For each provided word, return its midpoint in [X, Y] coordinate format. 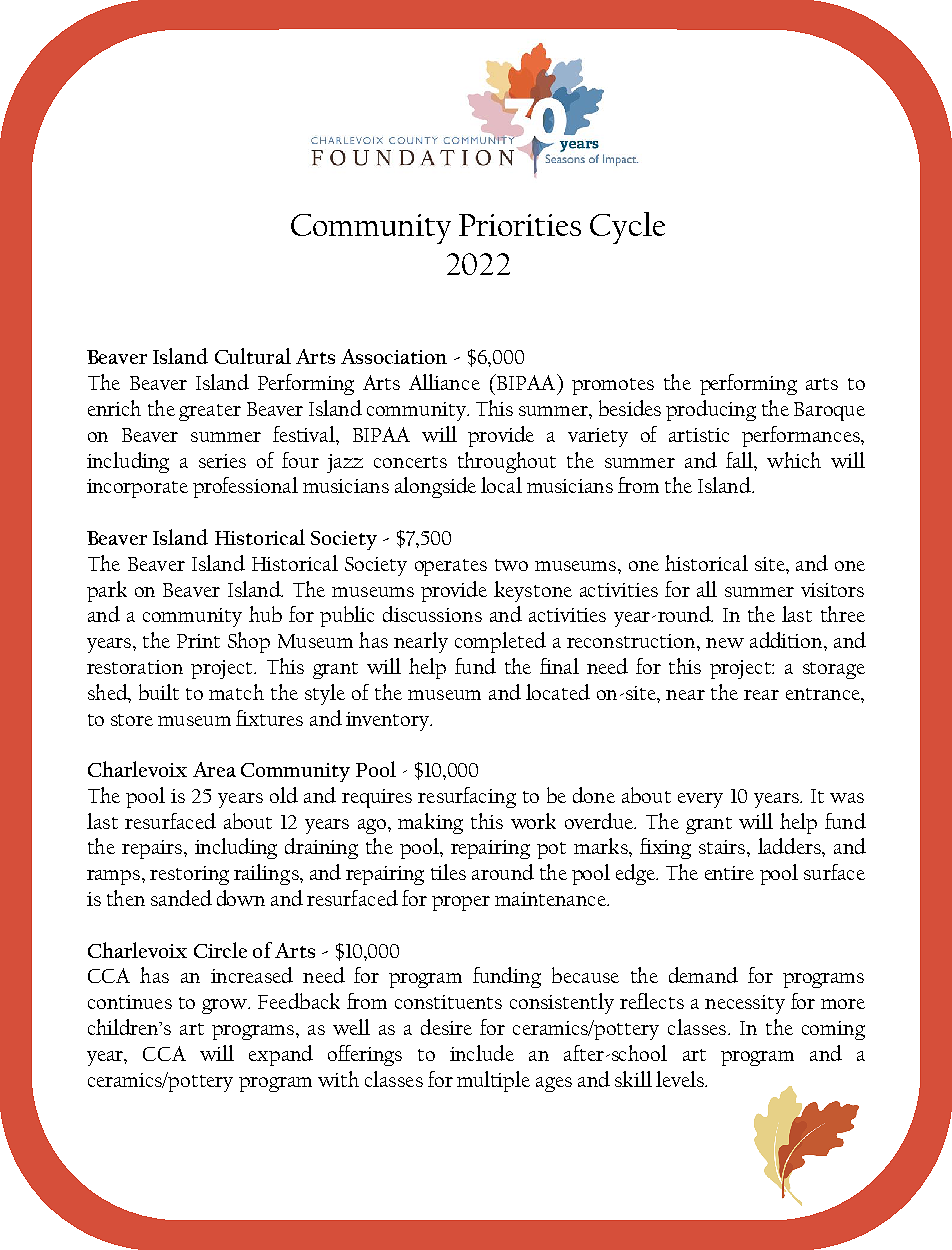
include [482, 1053]
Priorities [520, 225]
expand [281, 1055]
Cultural [253, 356]
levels [681, 1079]
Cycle [627, 228]
